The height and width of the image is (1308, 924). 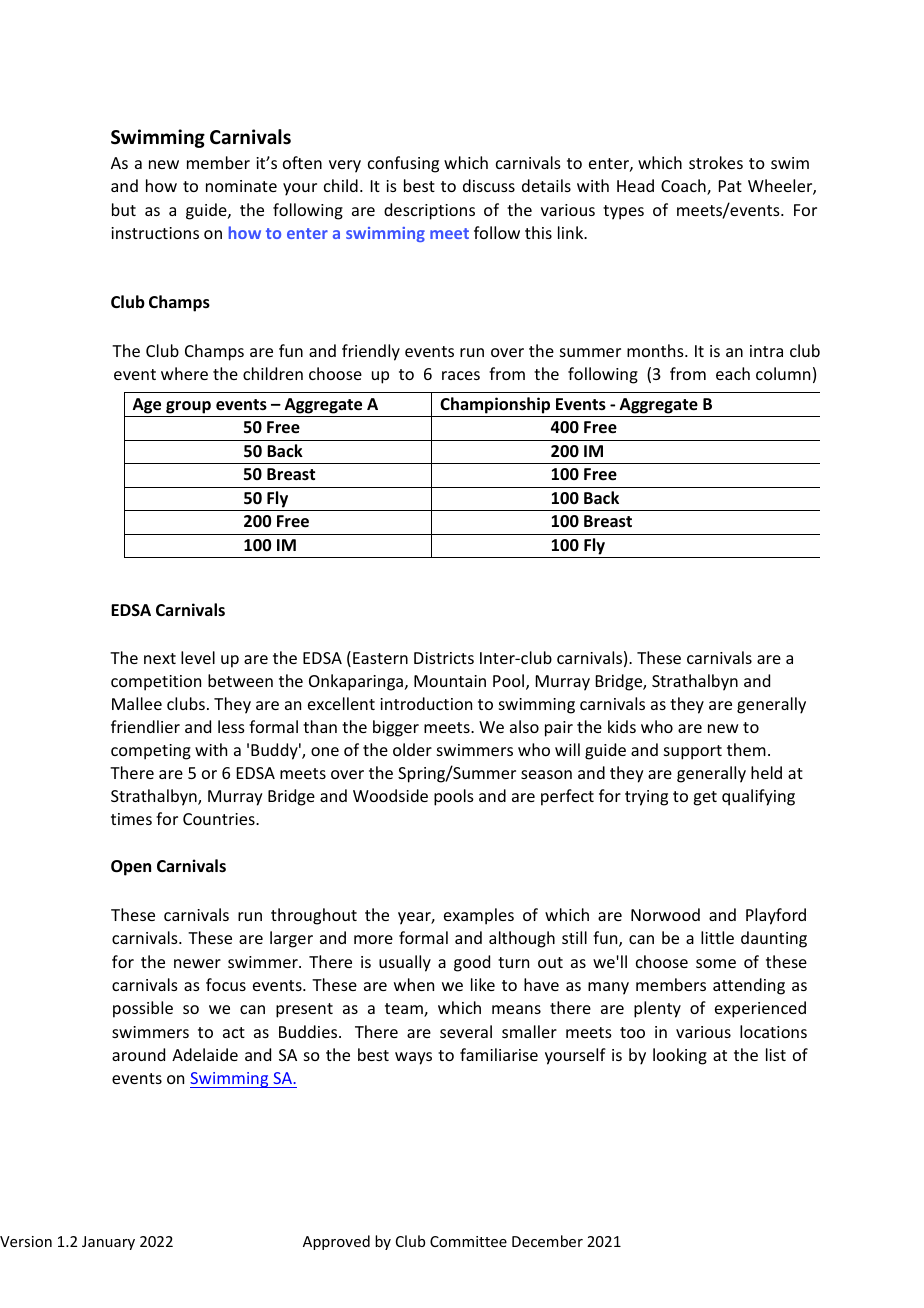 I want to click on next, so click(x=160, y=658).
